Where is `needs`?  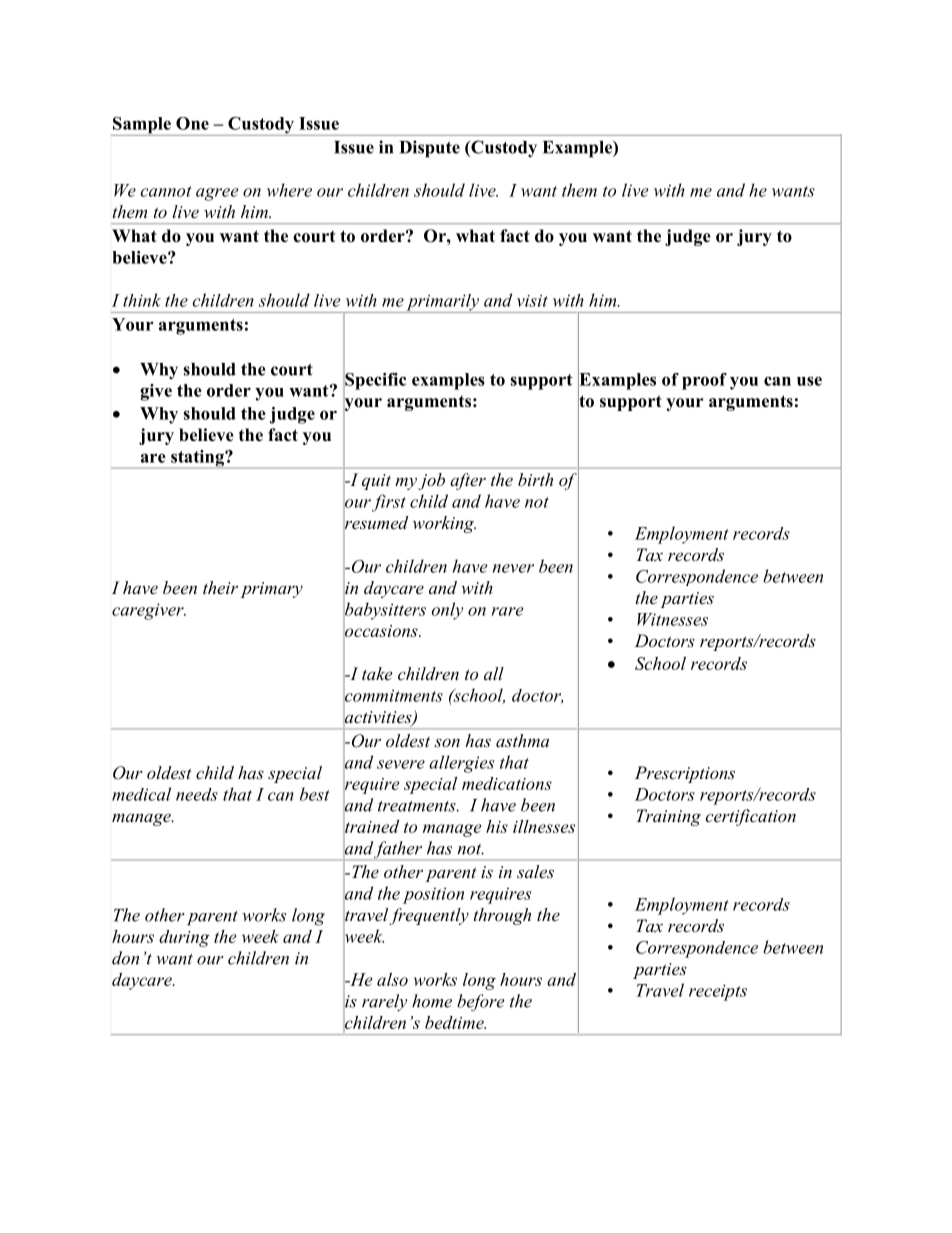
needs is located at coordinates (197, 794).
